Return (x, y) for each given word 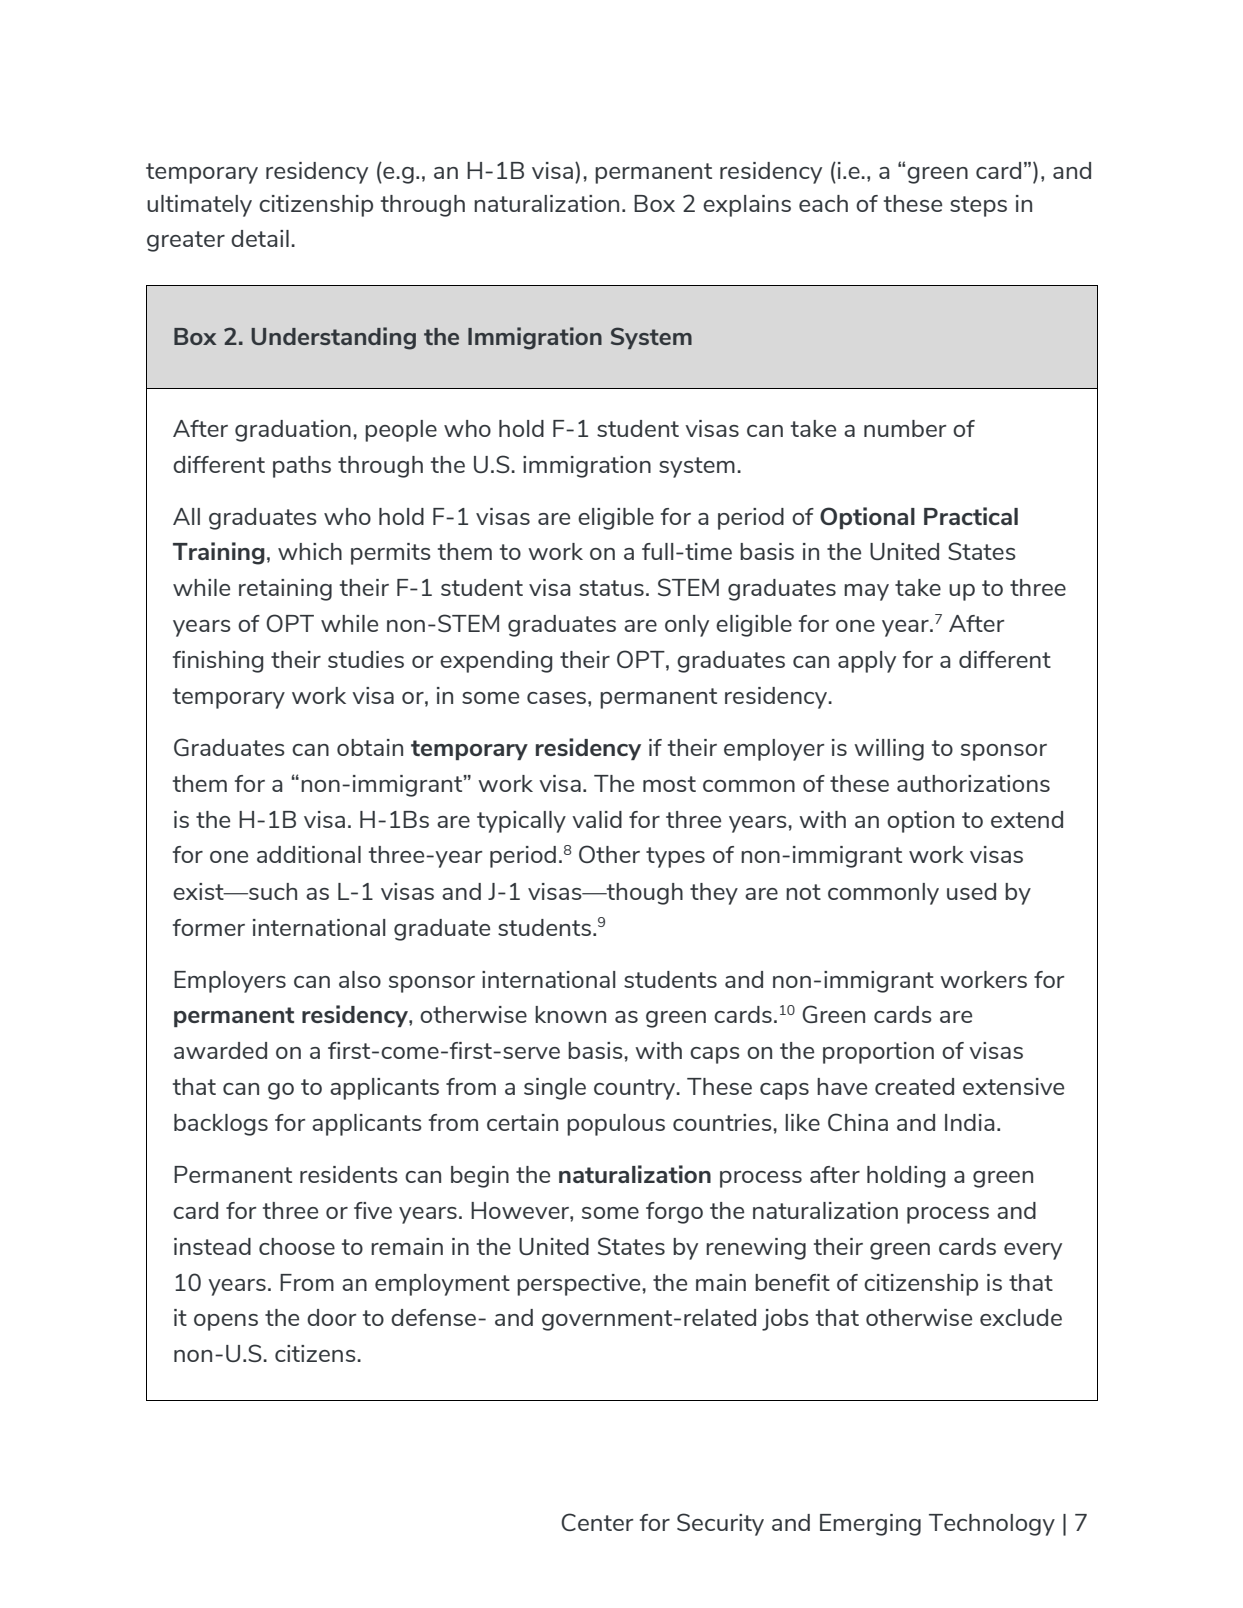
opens (226, 1322)
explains (747, 206)
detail (260, 238)
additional (309, 854)
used (971, 891)
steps (978, 206)
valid (597, 819)
